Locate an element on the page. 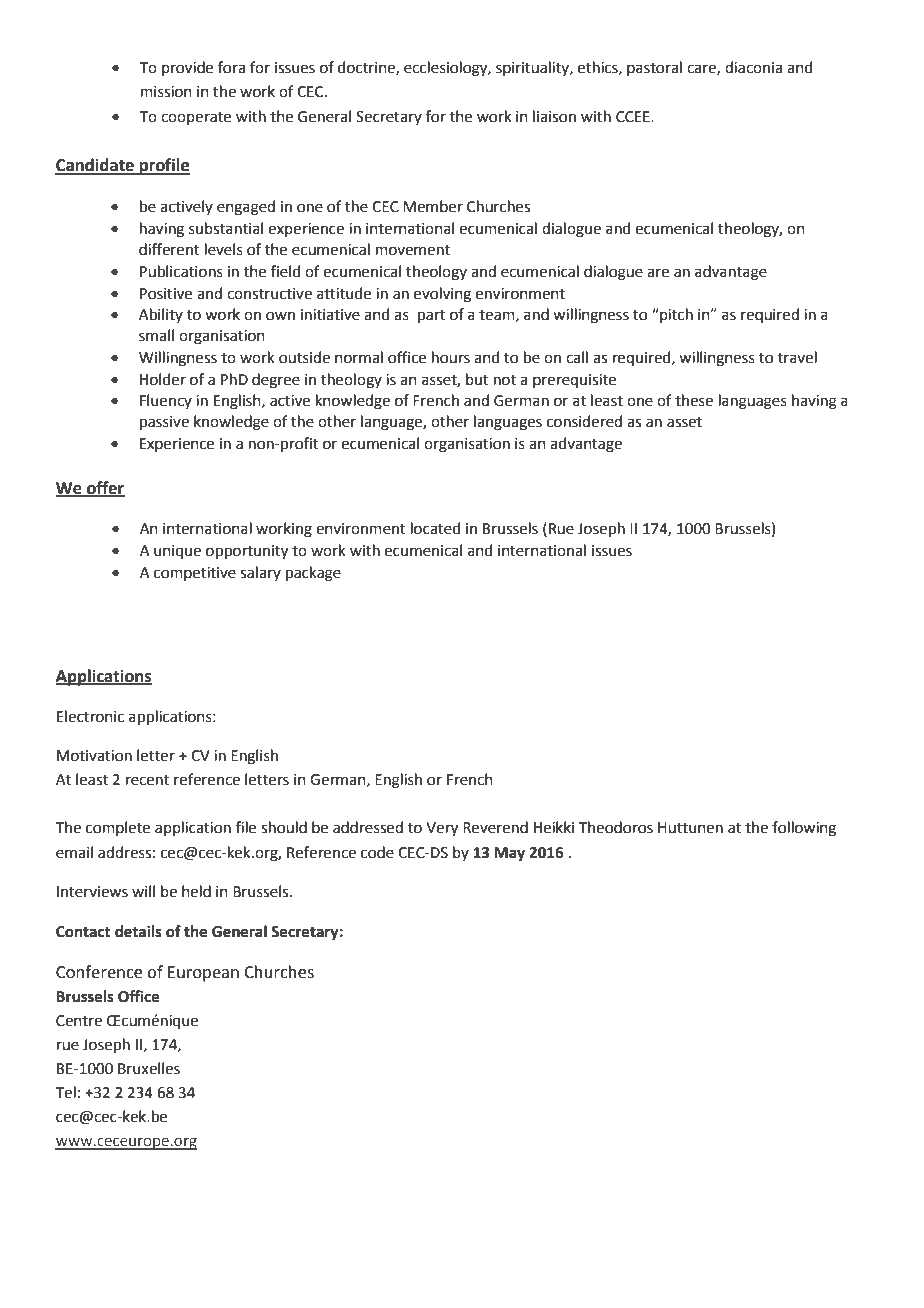 The width and height of the image is (924, 1308). following is located at coordinates (804, 829).
